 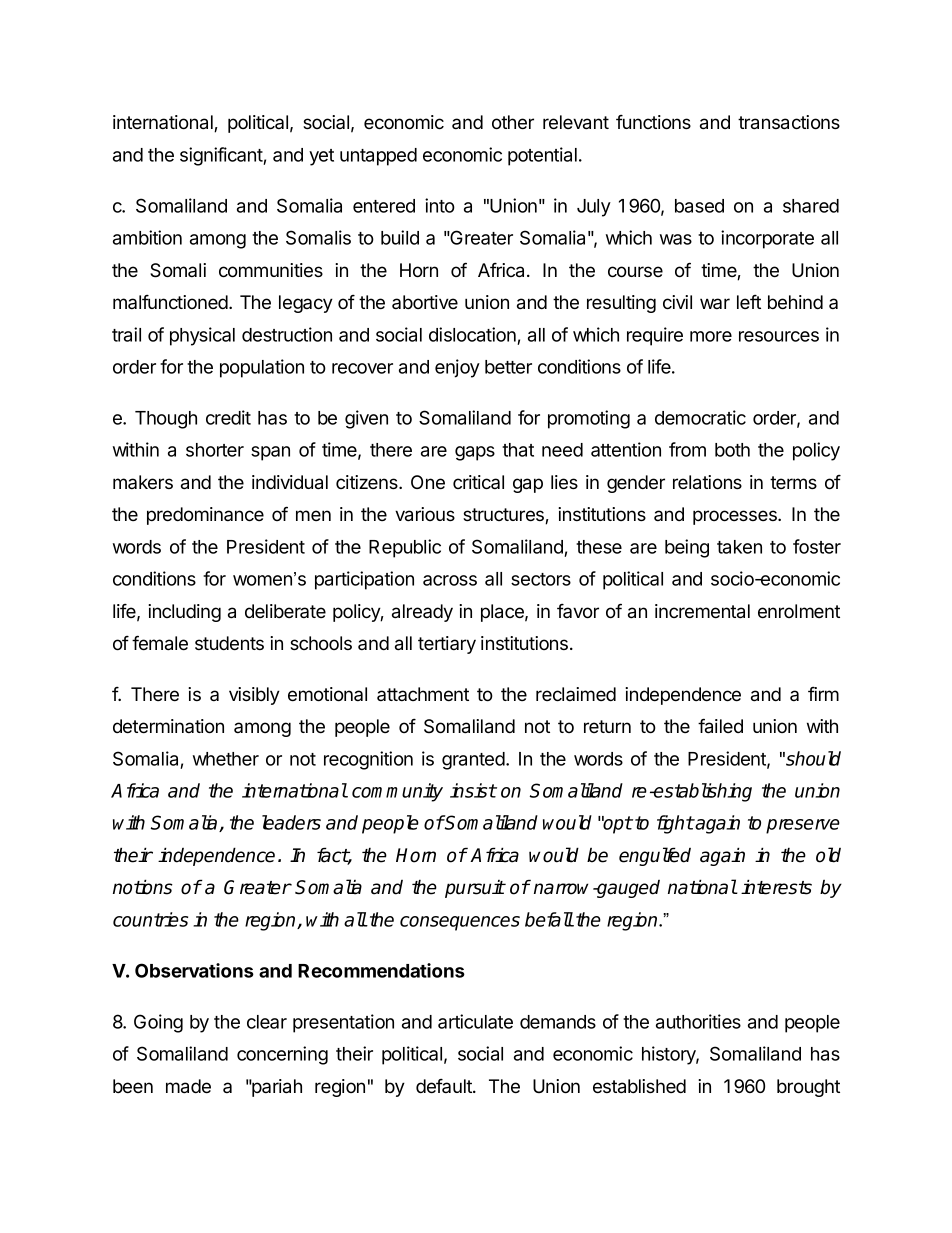 I want to click on including, so click(x=184, y=613).
